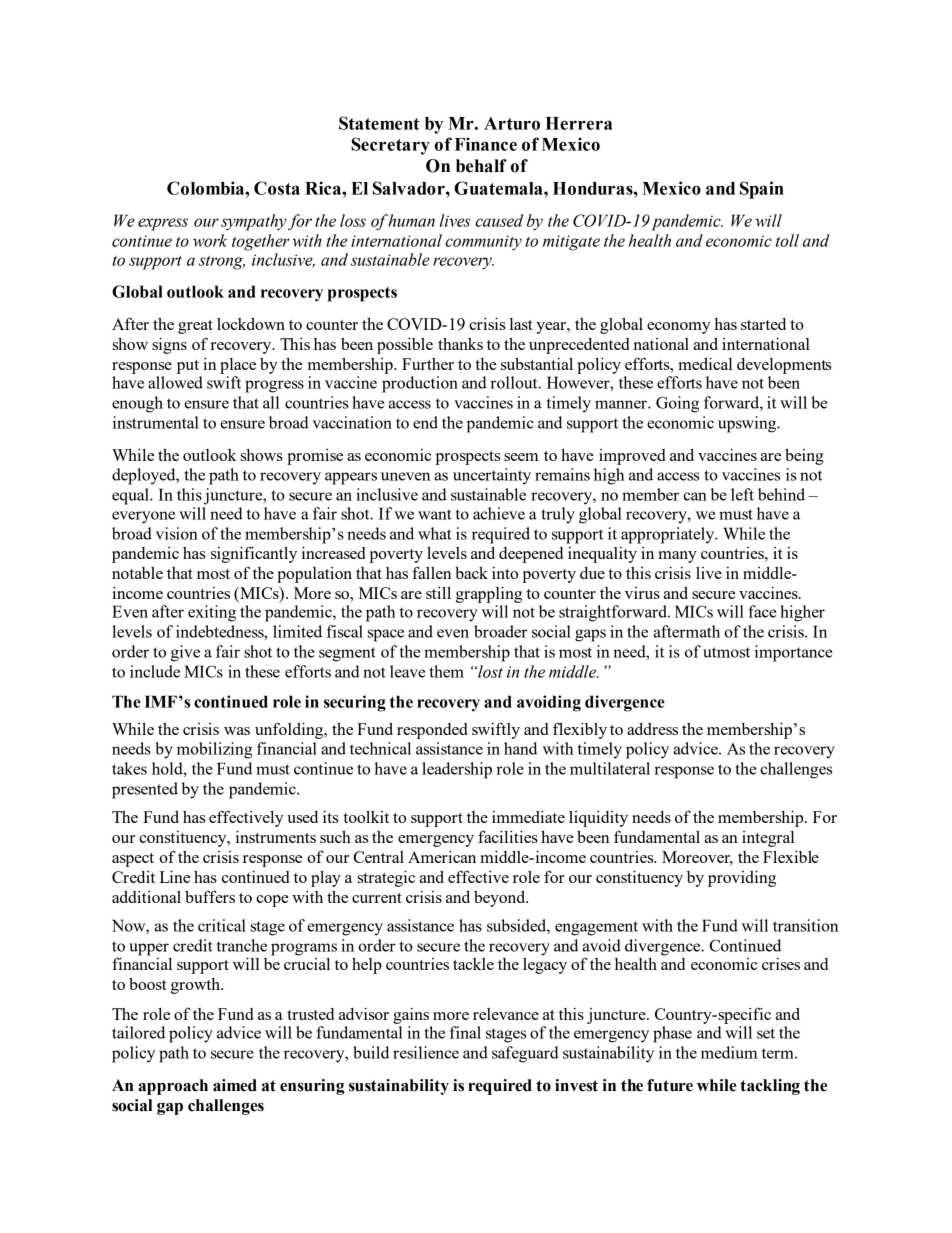 This image has width=952, height=1233. Describe the element at coordinates (156, 422) in the image. I see `instrumental` at that location.
